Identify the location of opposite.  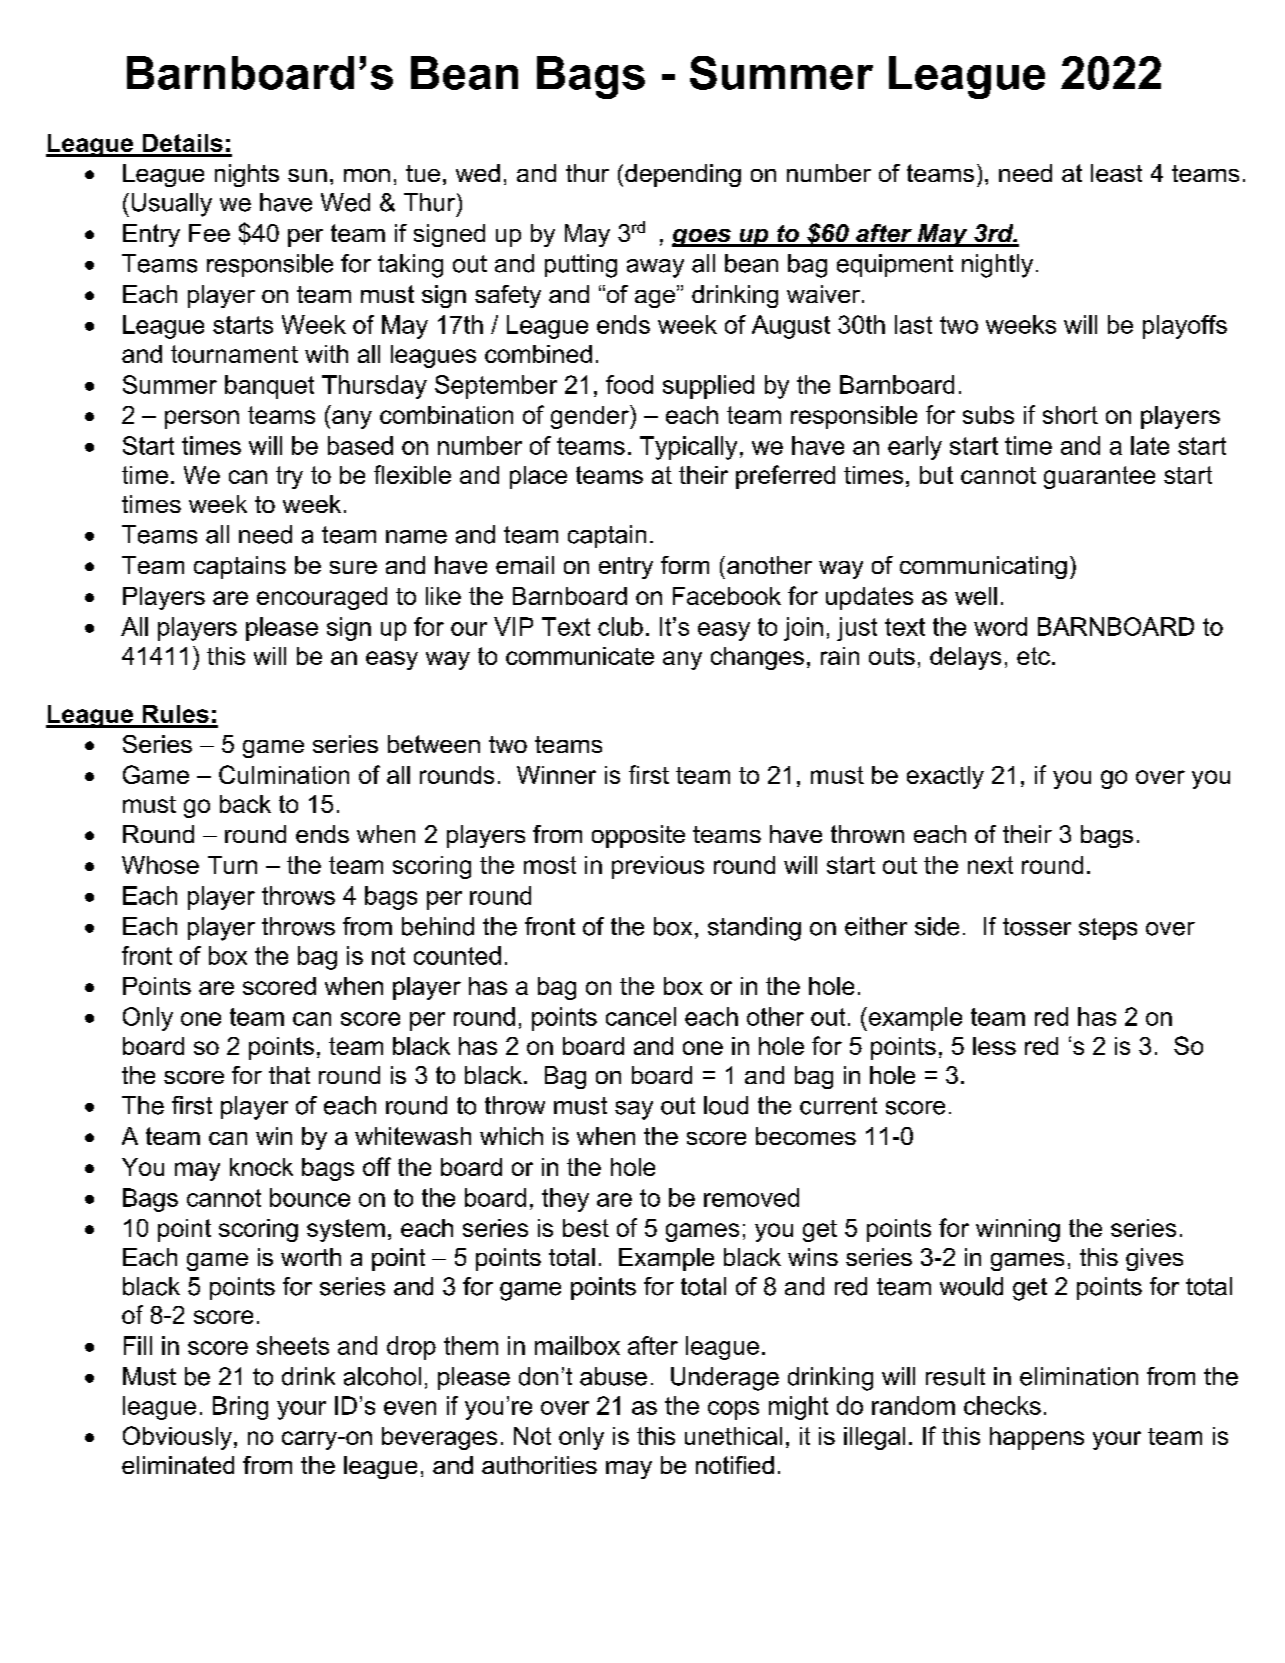
(638, 836).
